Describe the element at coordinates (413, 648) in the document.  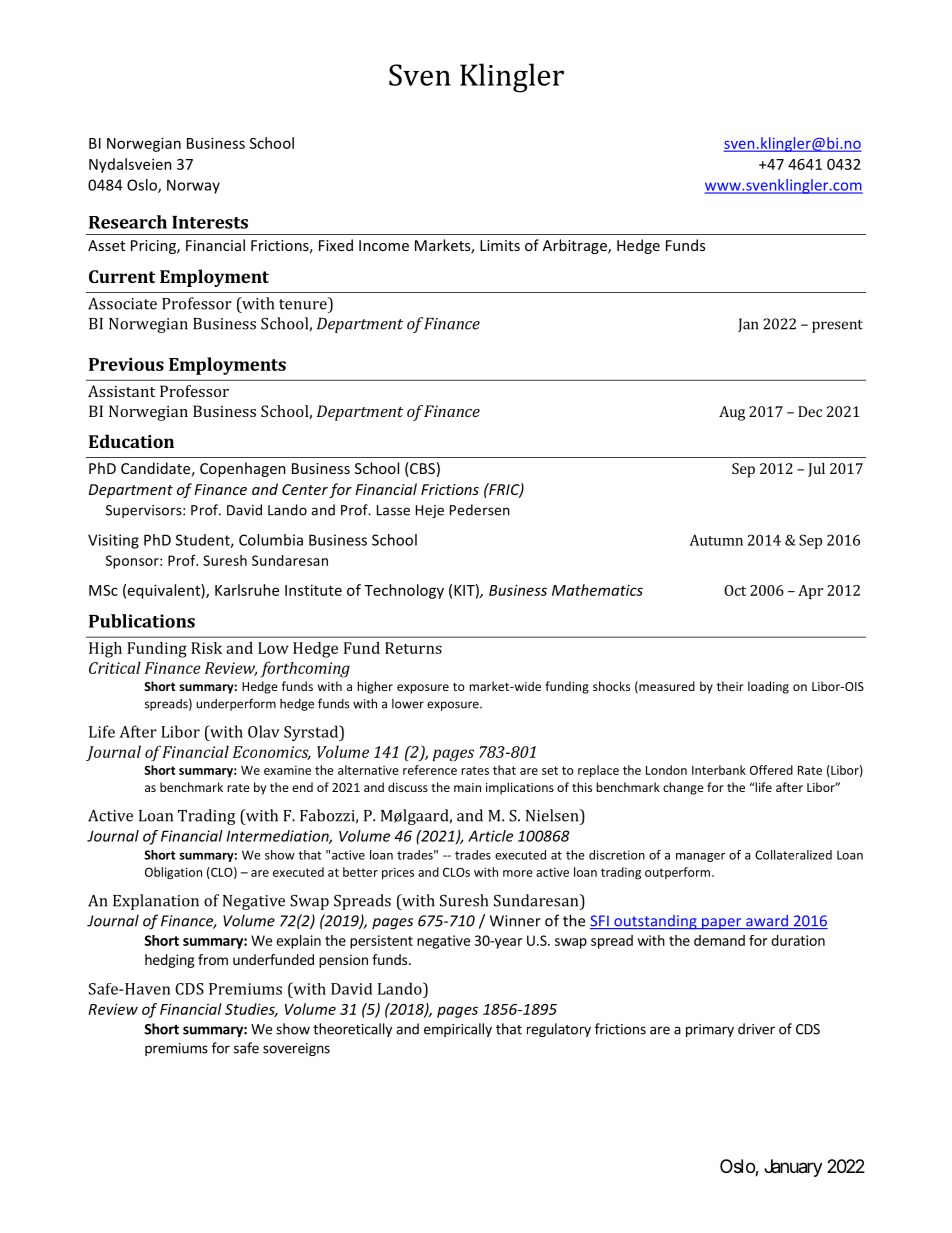
I see `Returns` at that location.
